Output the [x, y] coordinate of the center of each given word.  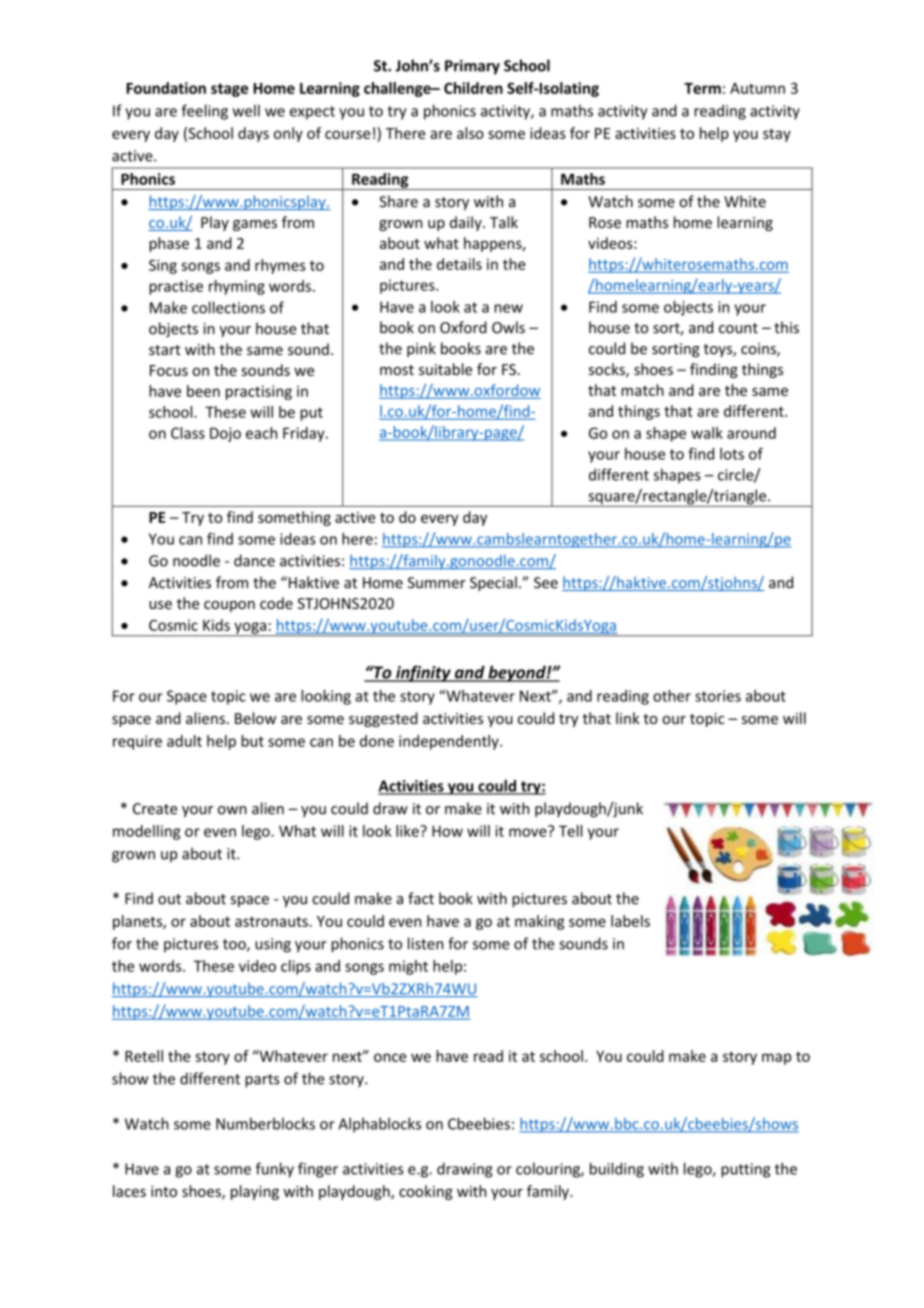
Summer [437, 583]
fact [421, 898]
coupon [229, 606]
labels [630, 921]
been [203, 391]
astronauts [272, 921]
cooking [426, 1192]
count [738, 328]
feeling [205, 112]
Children [473, 88]
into [164, 1191]
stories [718, 696]
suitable [445, 369]
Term [702, 88]
